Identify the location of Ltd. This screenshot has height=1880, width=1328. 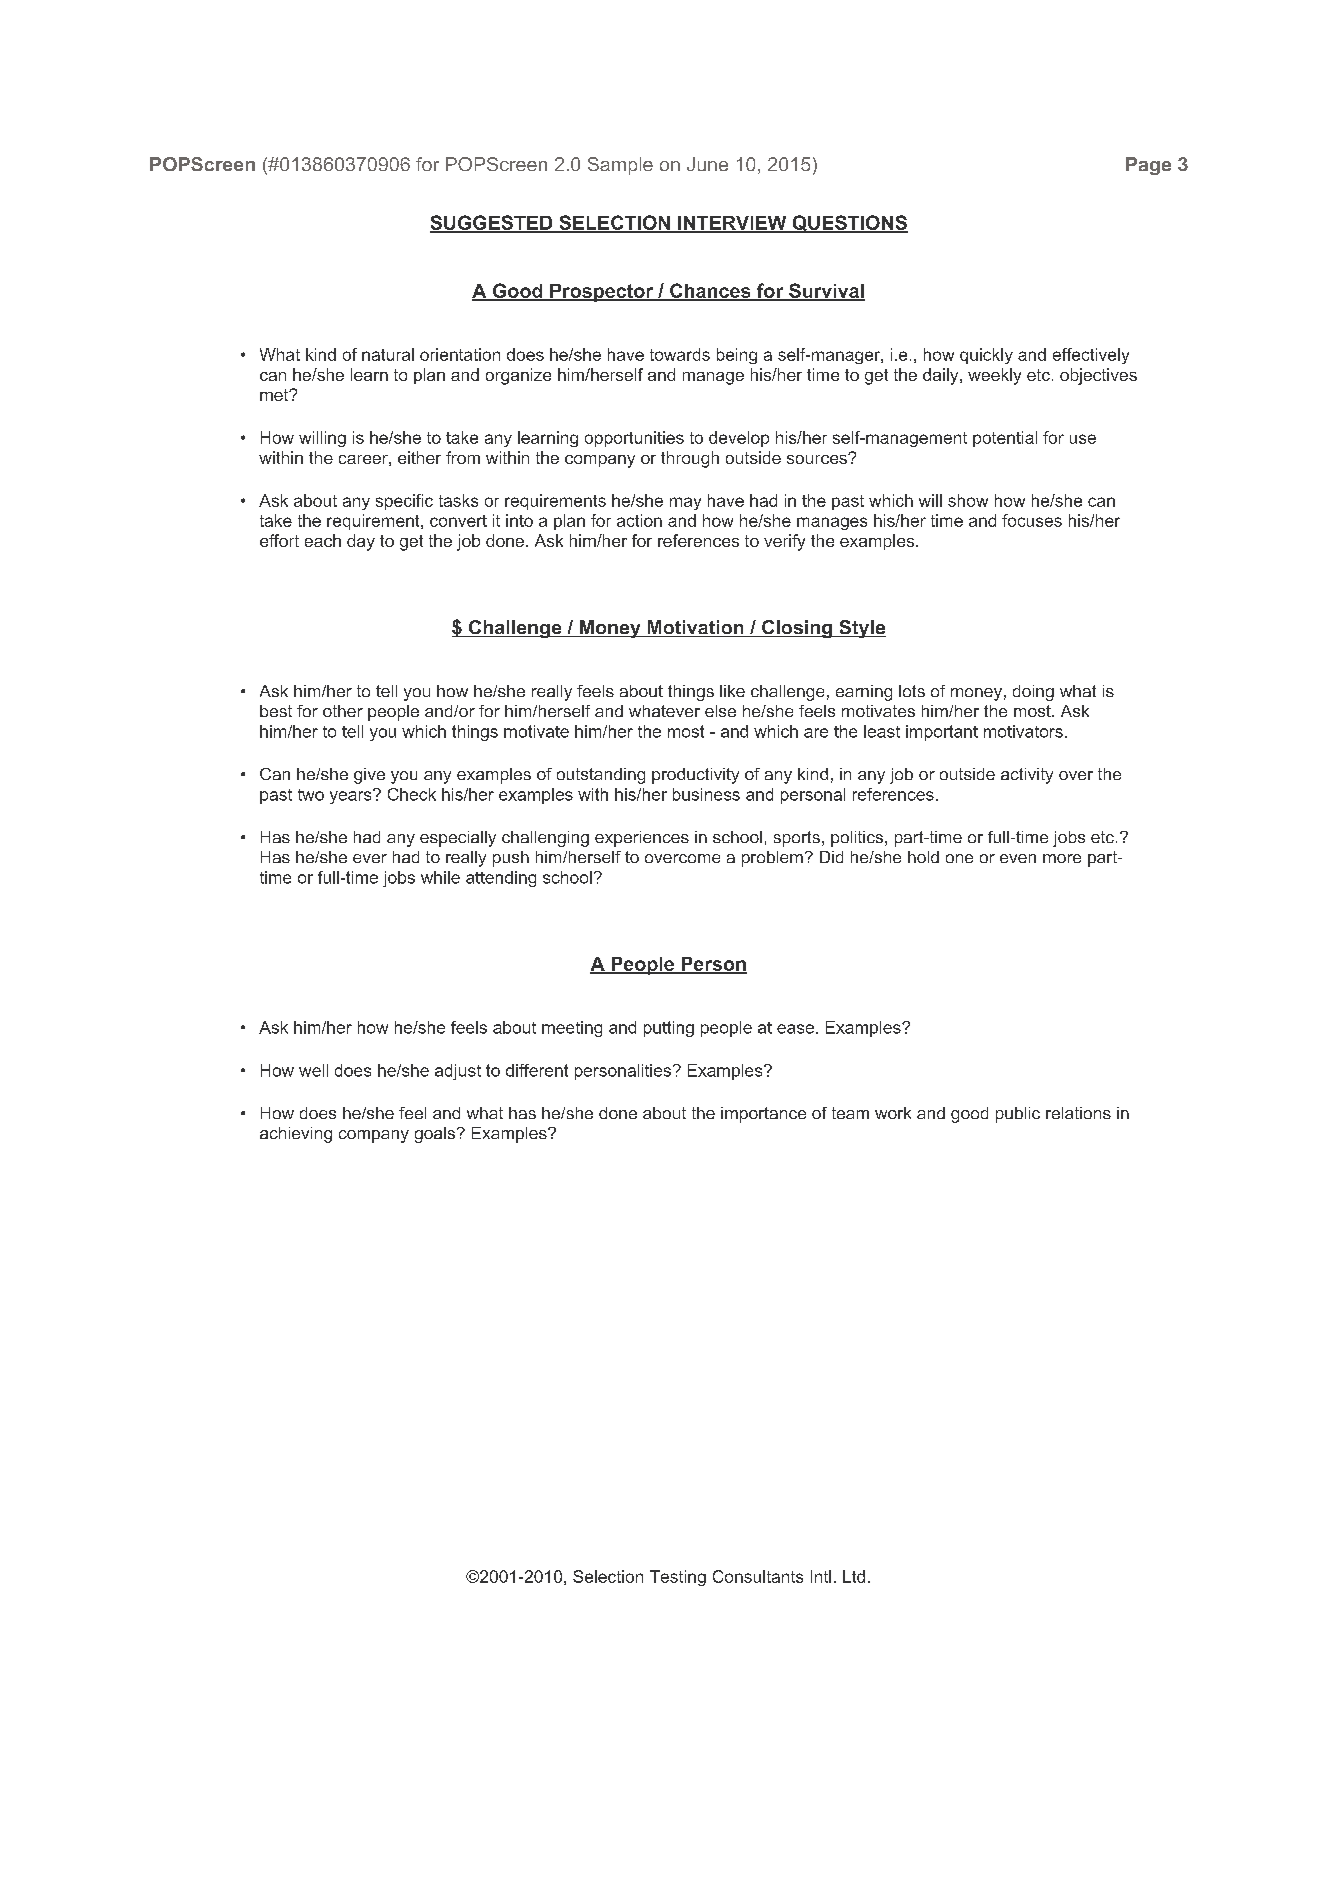
(854, 1576).
